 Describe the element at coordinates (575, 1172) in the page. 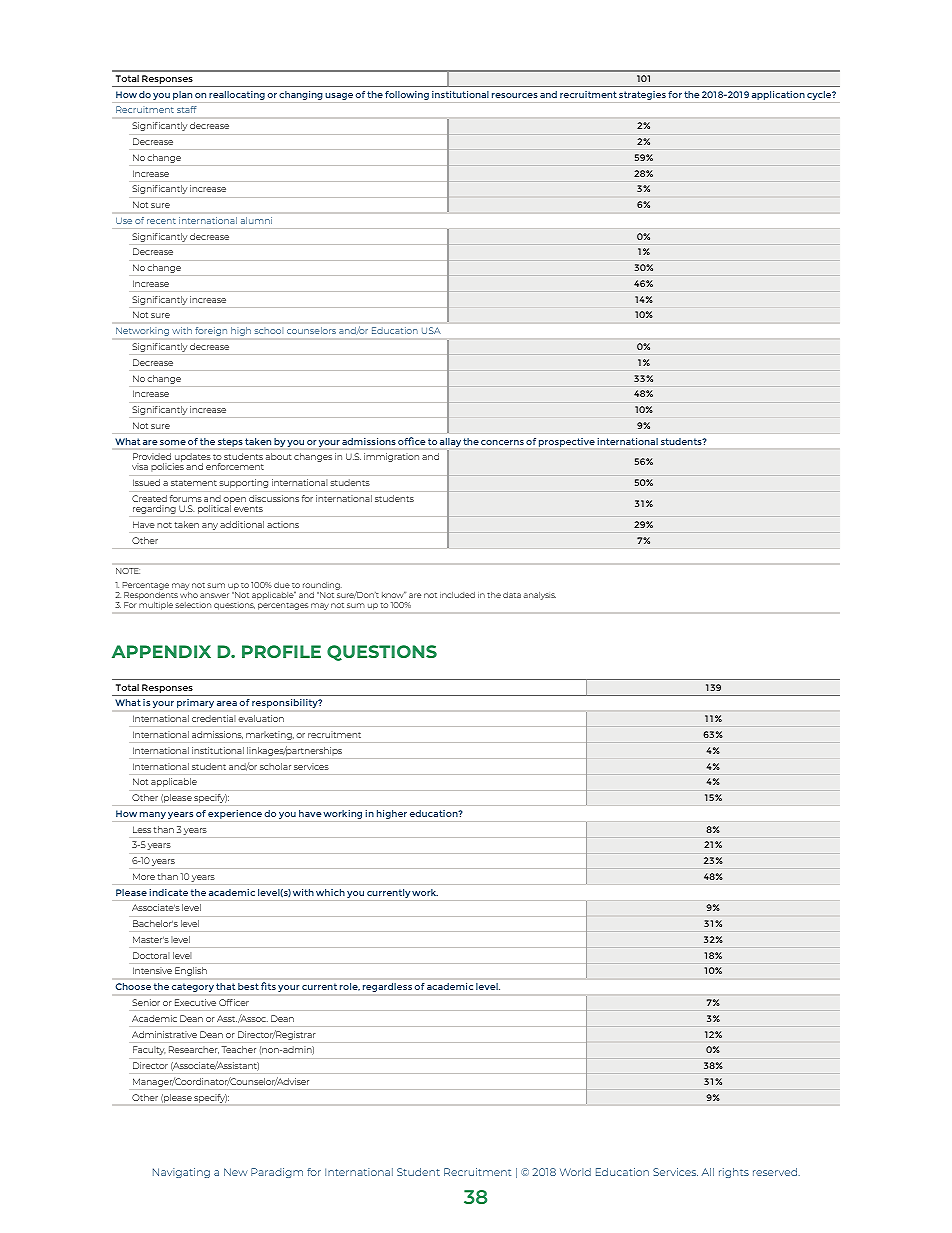

I see `World` at that location.
